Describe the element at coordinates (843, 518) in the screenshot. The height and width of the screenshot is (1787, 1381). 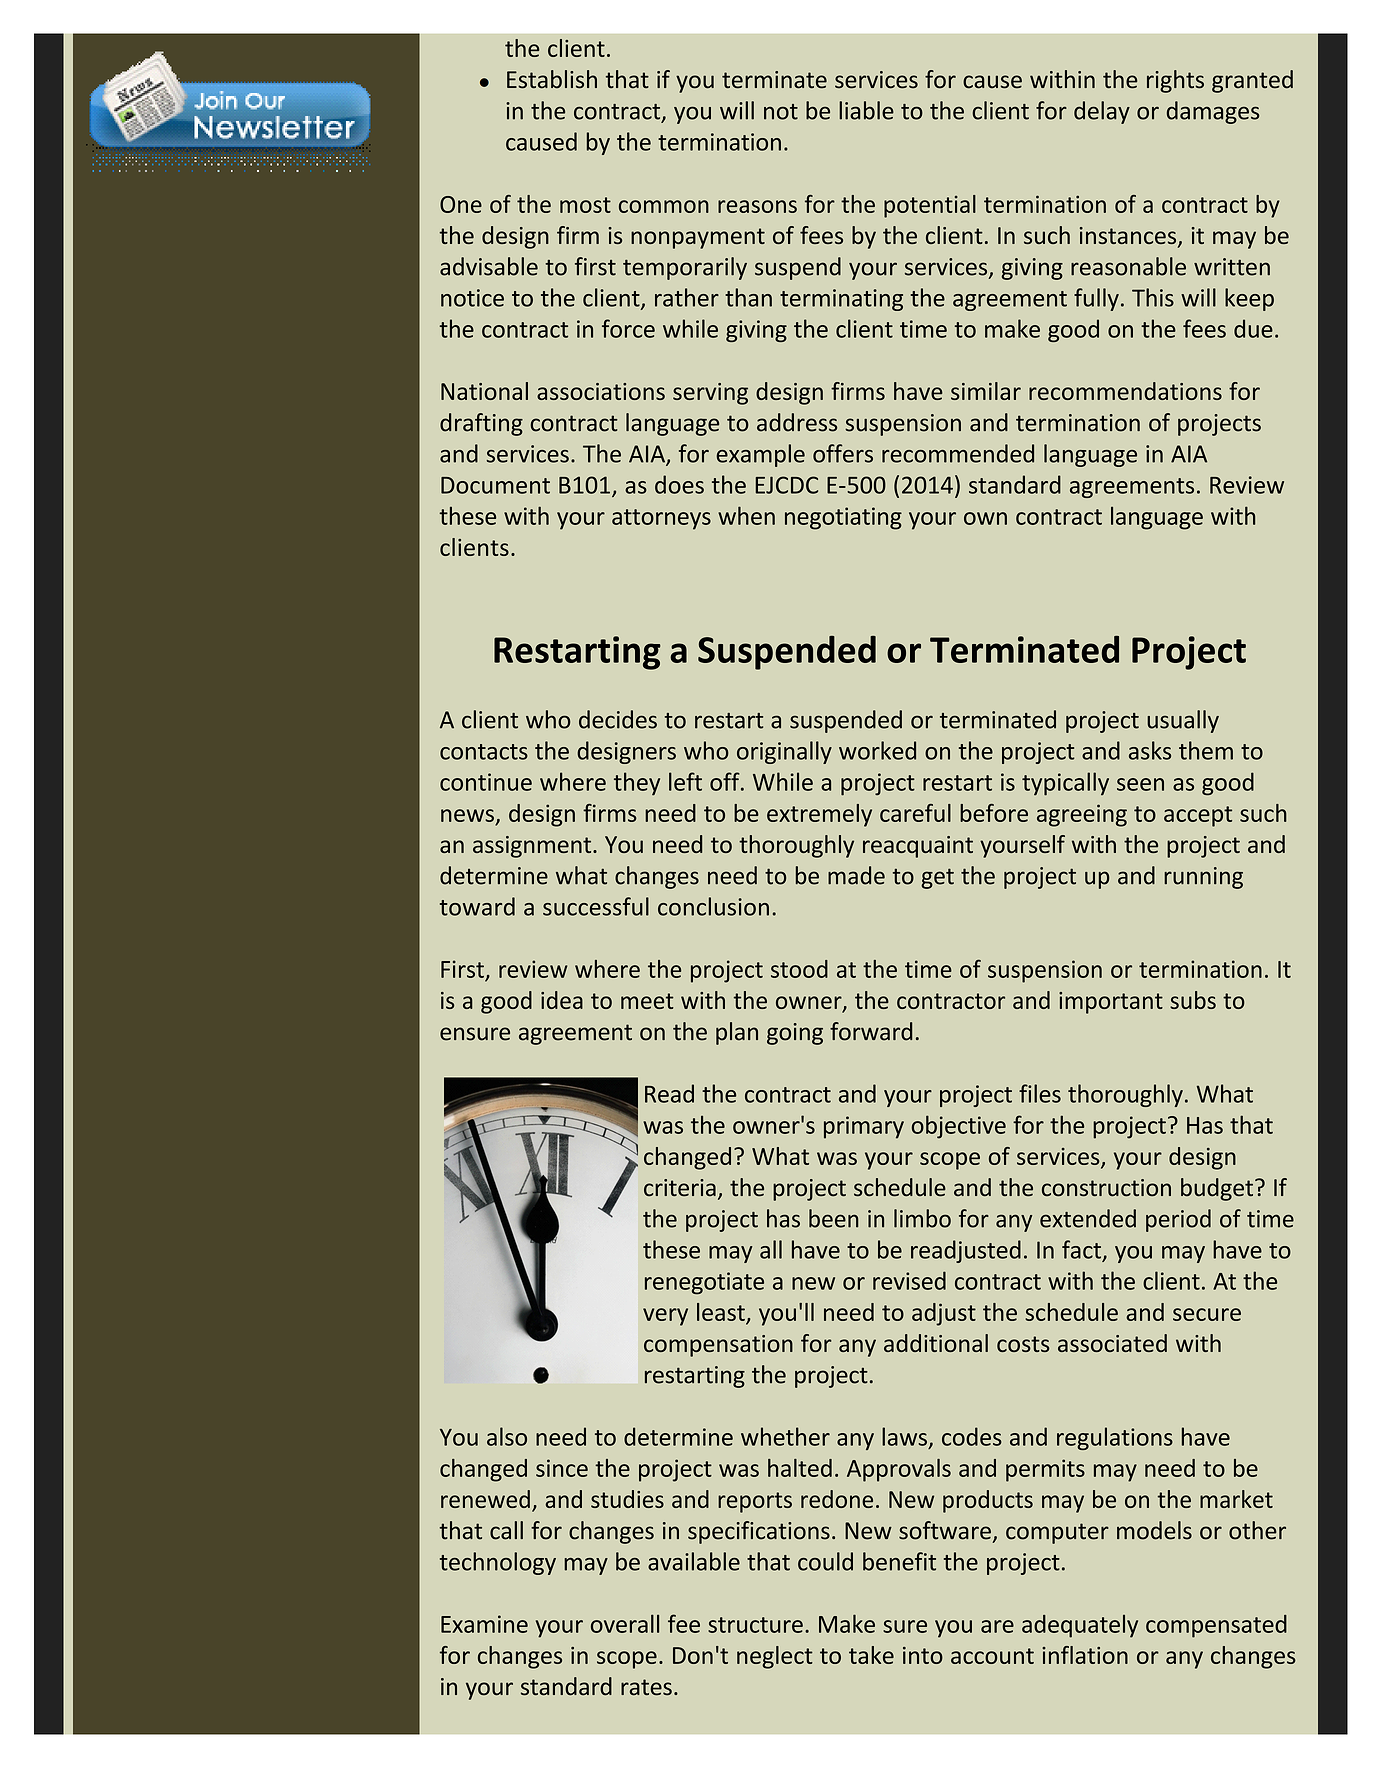
I see `negotiating` at that location.
